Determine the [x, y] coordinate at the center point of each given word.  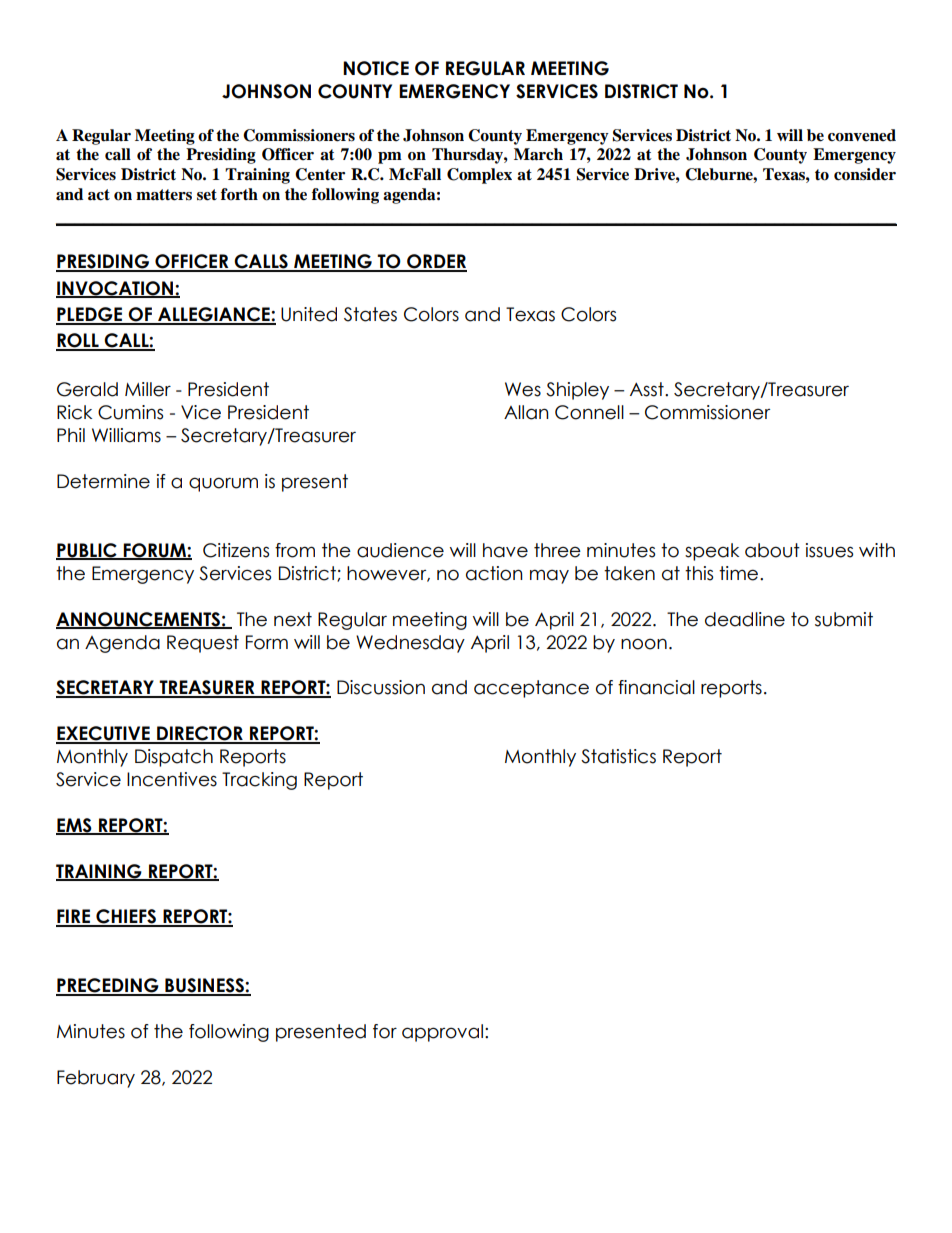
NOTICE [376, 68]
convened [862, 135]
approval [442, 1033]
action [494, 573]
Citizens [236, 550]
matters [164, 195]
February [96, 1079]
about [772, 550]
